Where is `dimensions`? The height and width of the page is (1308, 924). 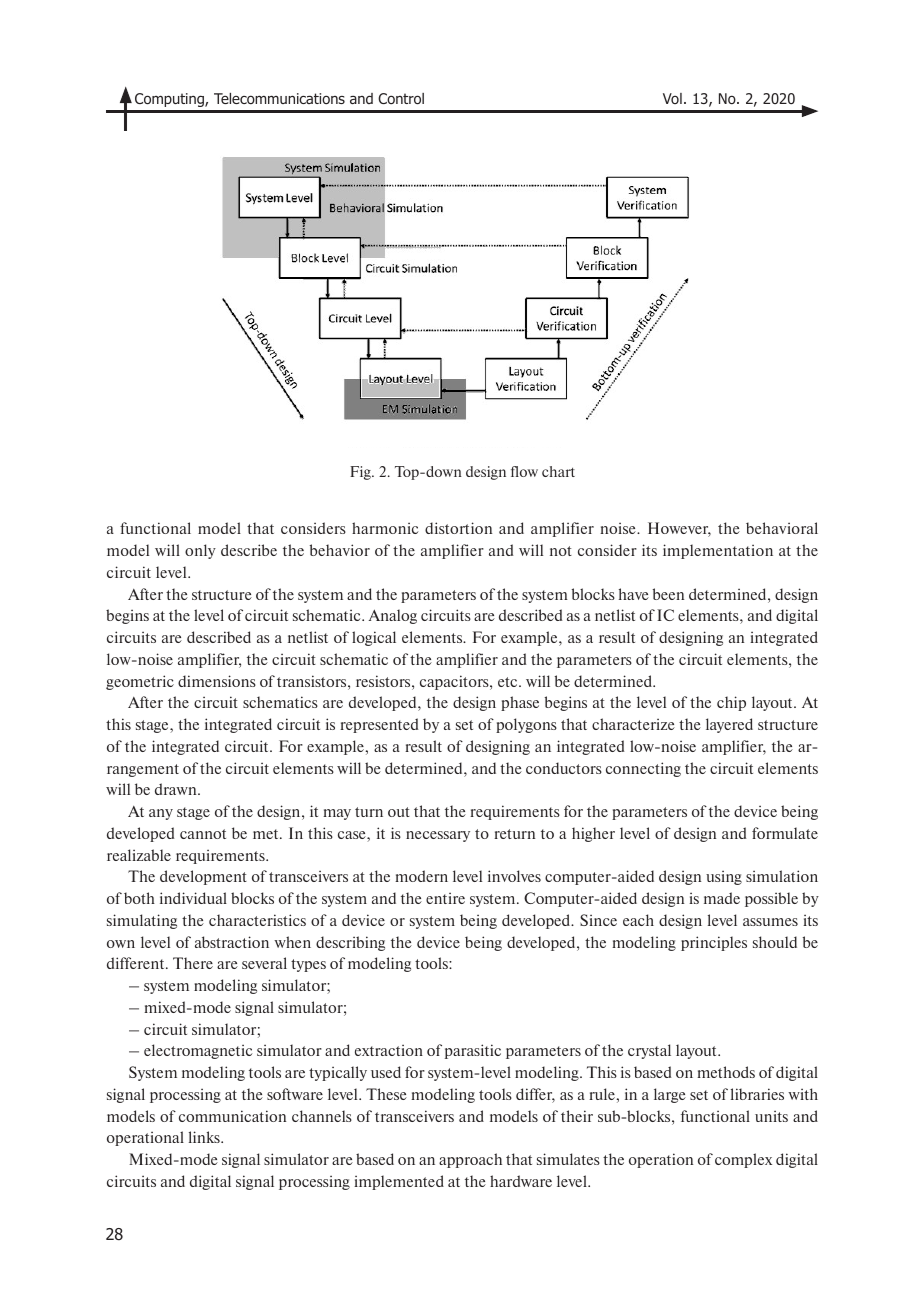
dimensions is located at coordinates (217, 681).
